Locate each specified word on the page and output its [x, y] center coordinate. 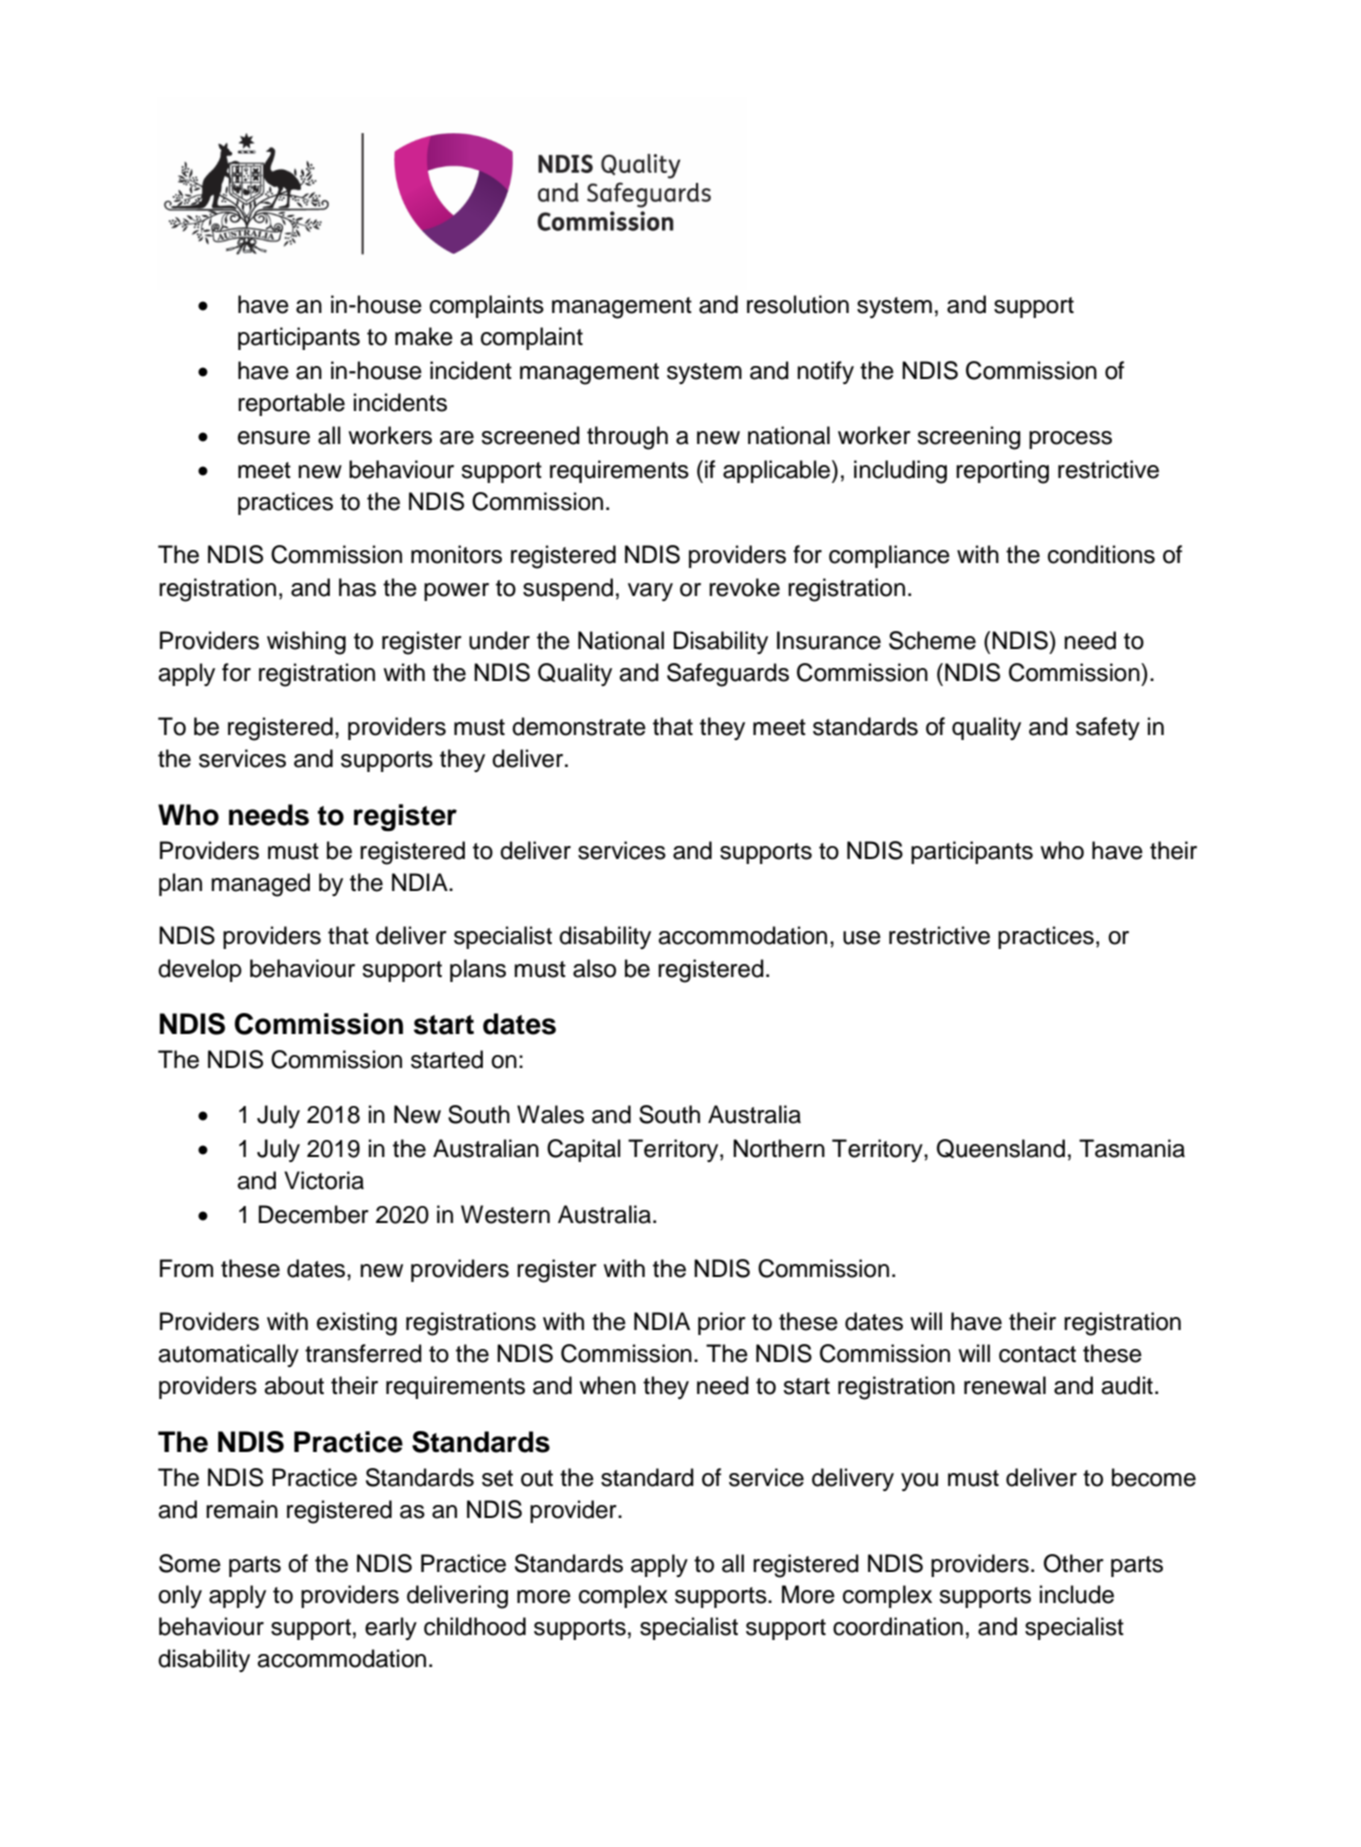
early [391, 1628]
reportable [291, 404]
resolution [798, 304]
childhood [475, 1626]
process [1070, 440]
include [1077, 1594]
